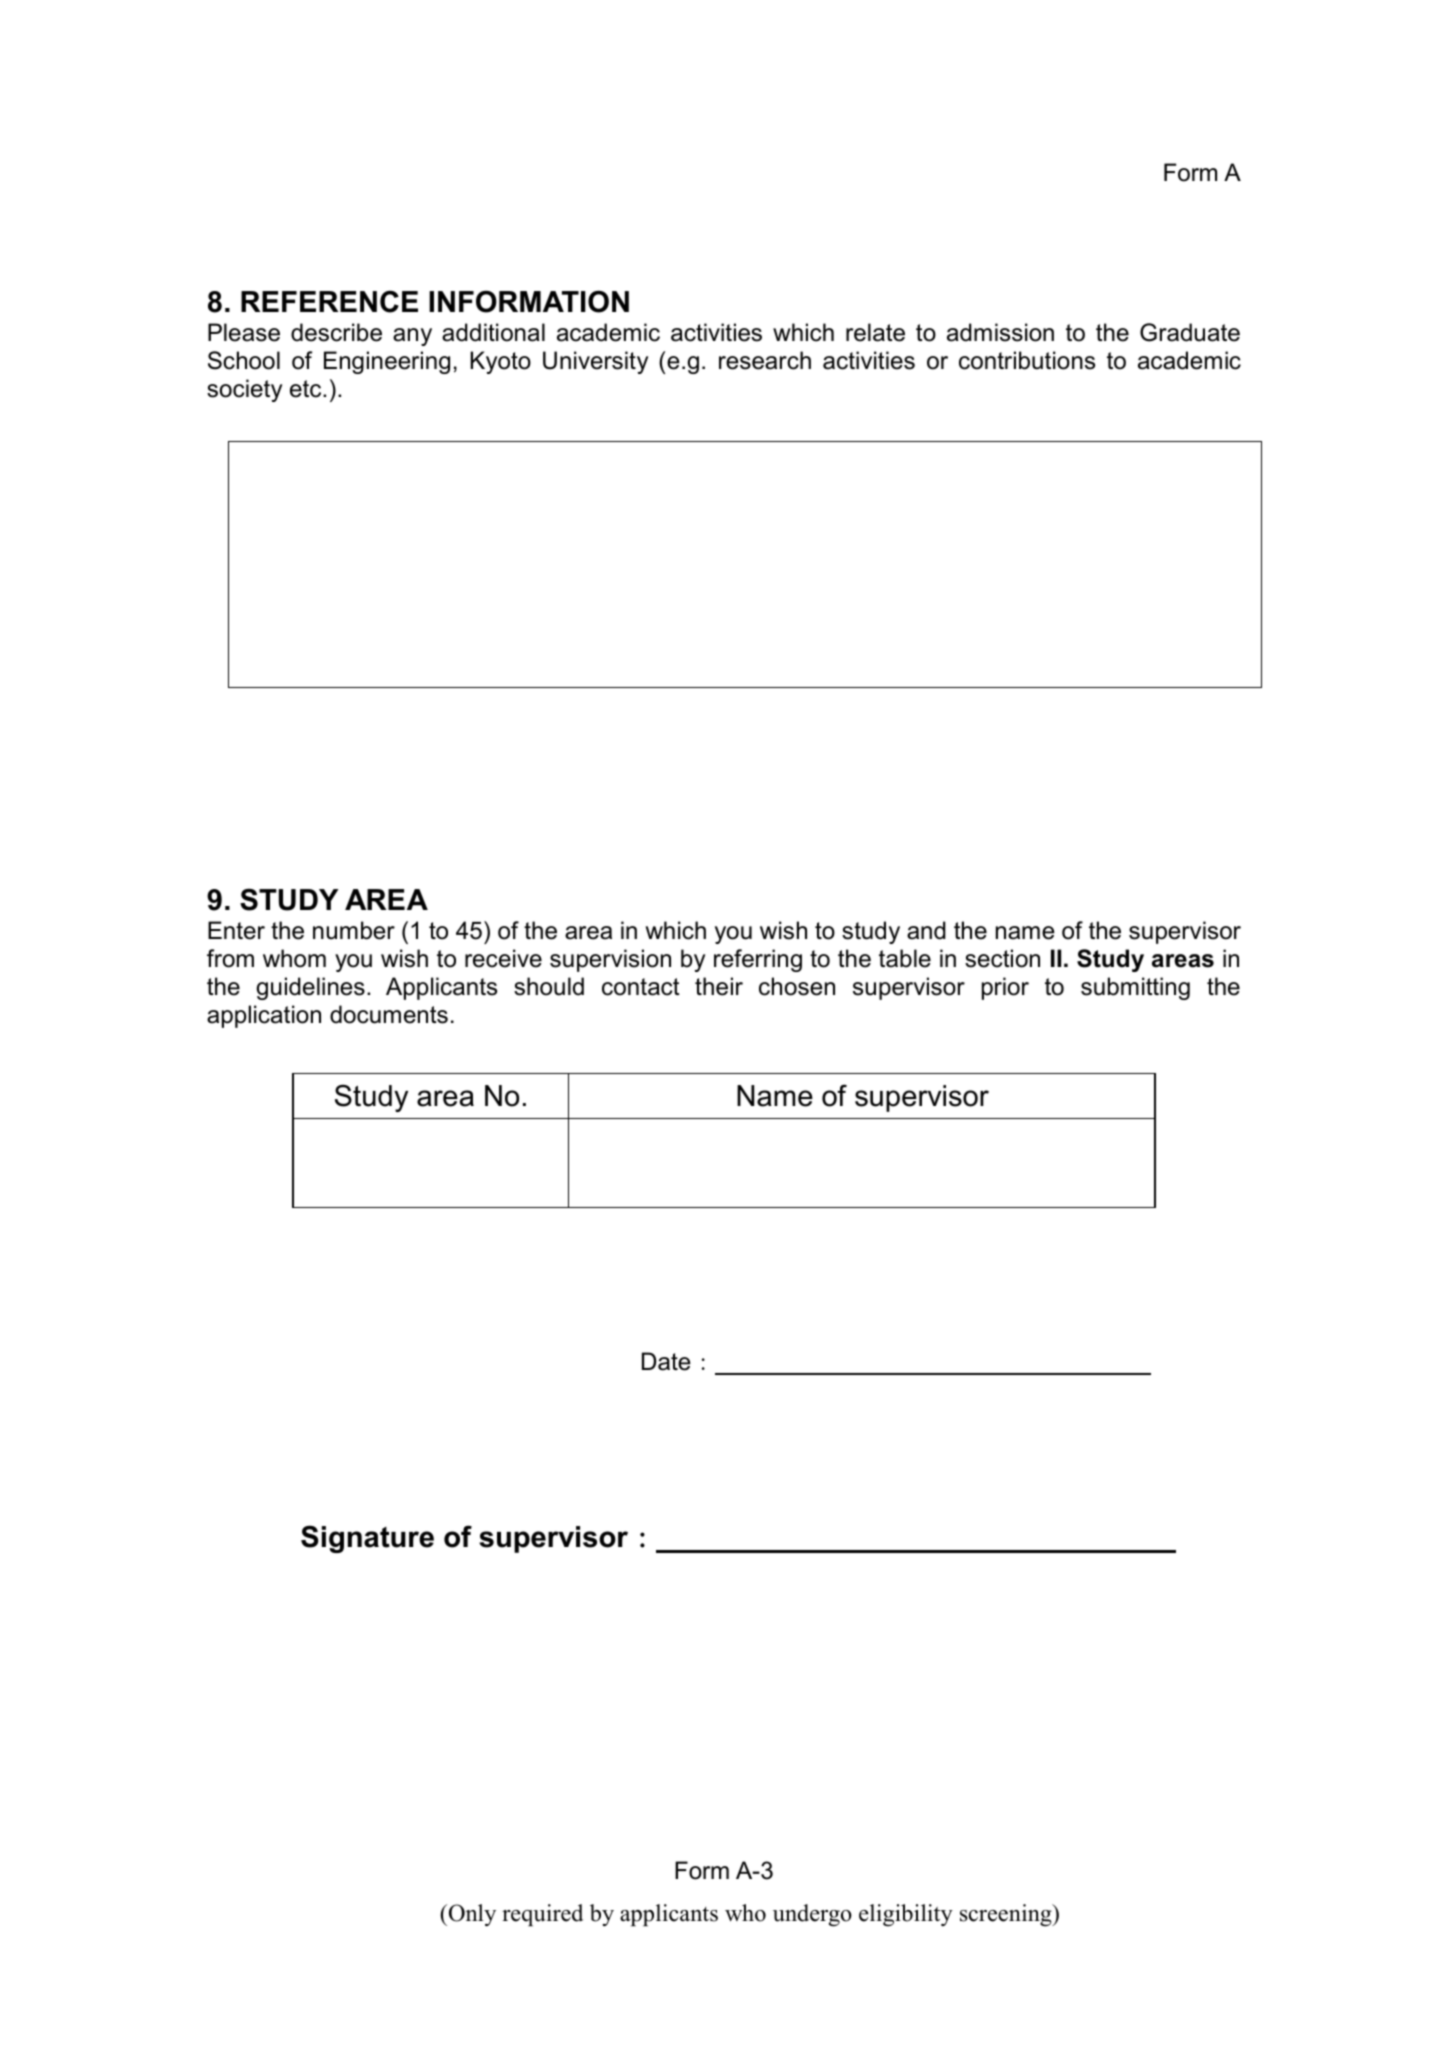 The height and width of the image is (2048, 1448). I want to click on describe, so click(336, 332).
